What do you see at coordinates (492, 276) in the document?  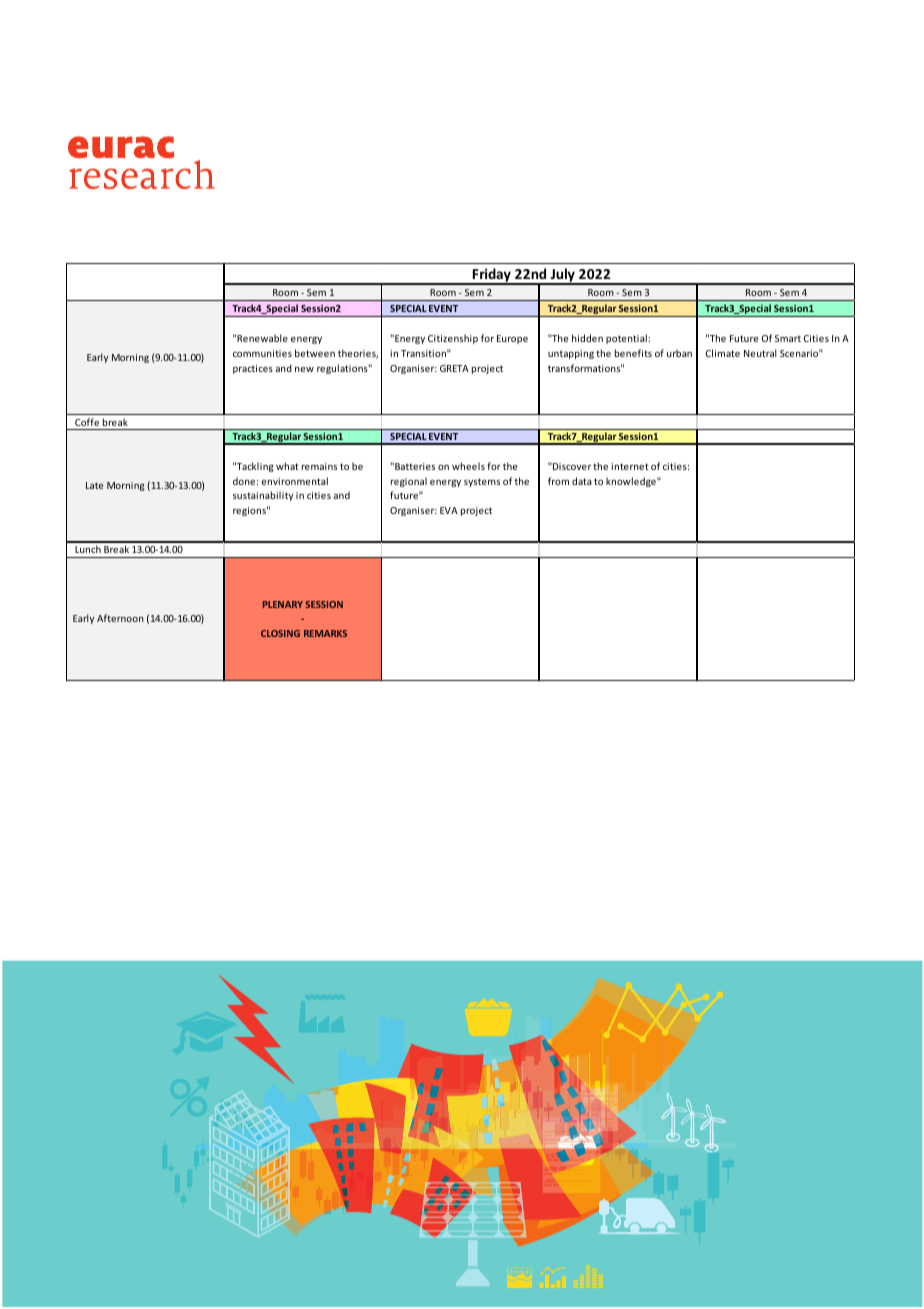 I see `Friday` at bounding box center [492, 276].
